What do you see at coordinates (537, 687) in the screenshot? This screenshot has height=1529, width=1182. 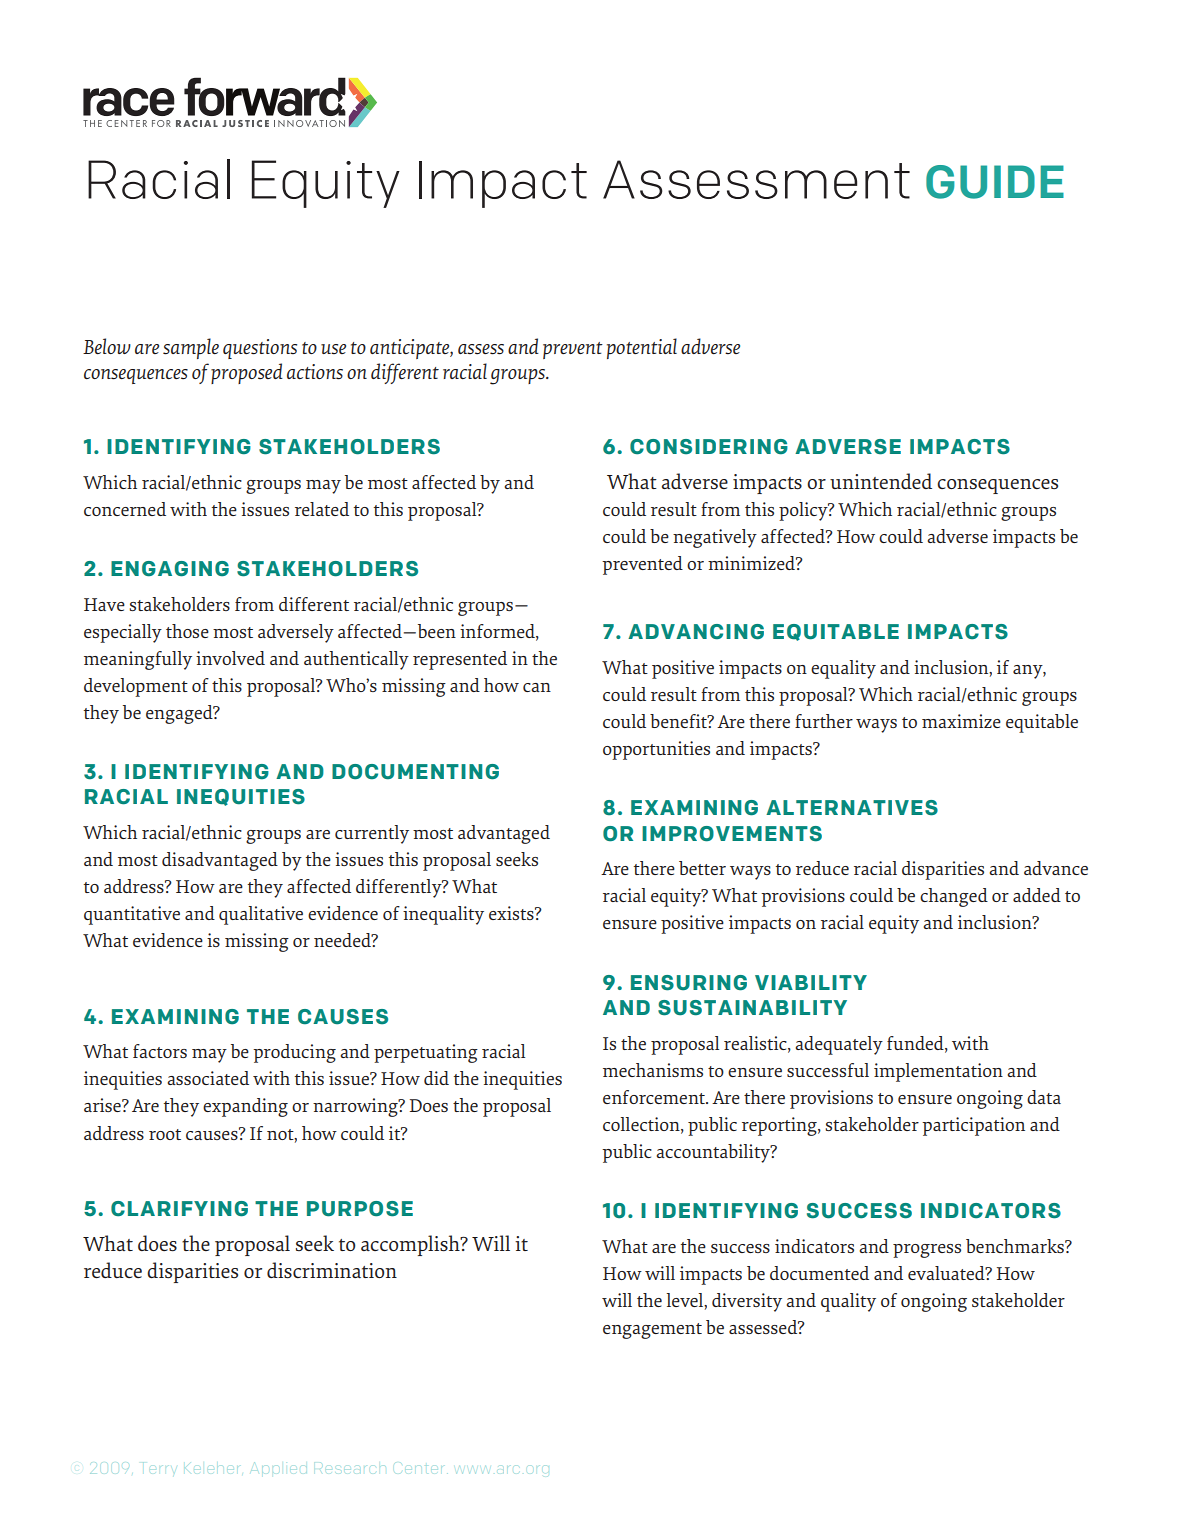 I see `can` at bounding box center [537, 687].
